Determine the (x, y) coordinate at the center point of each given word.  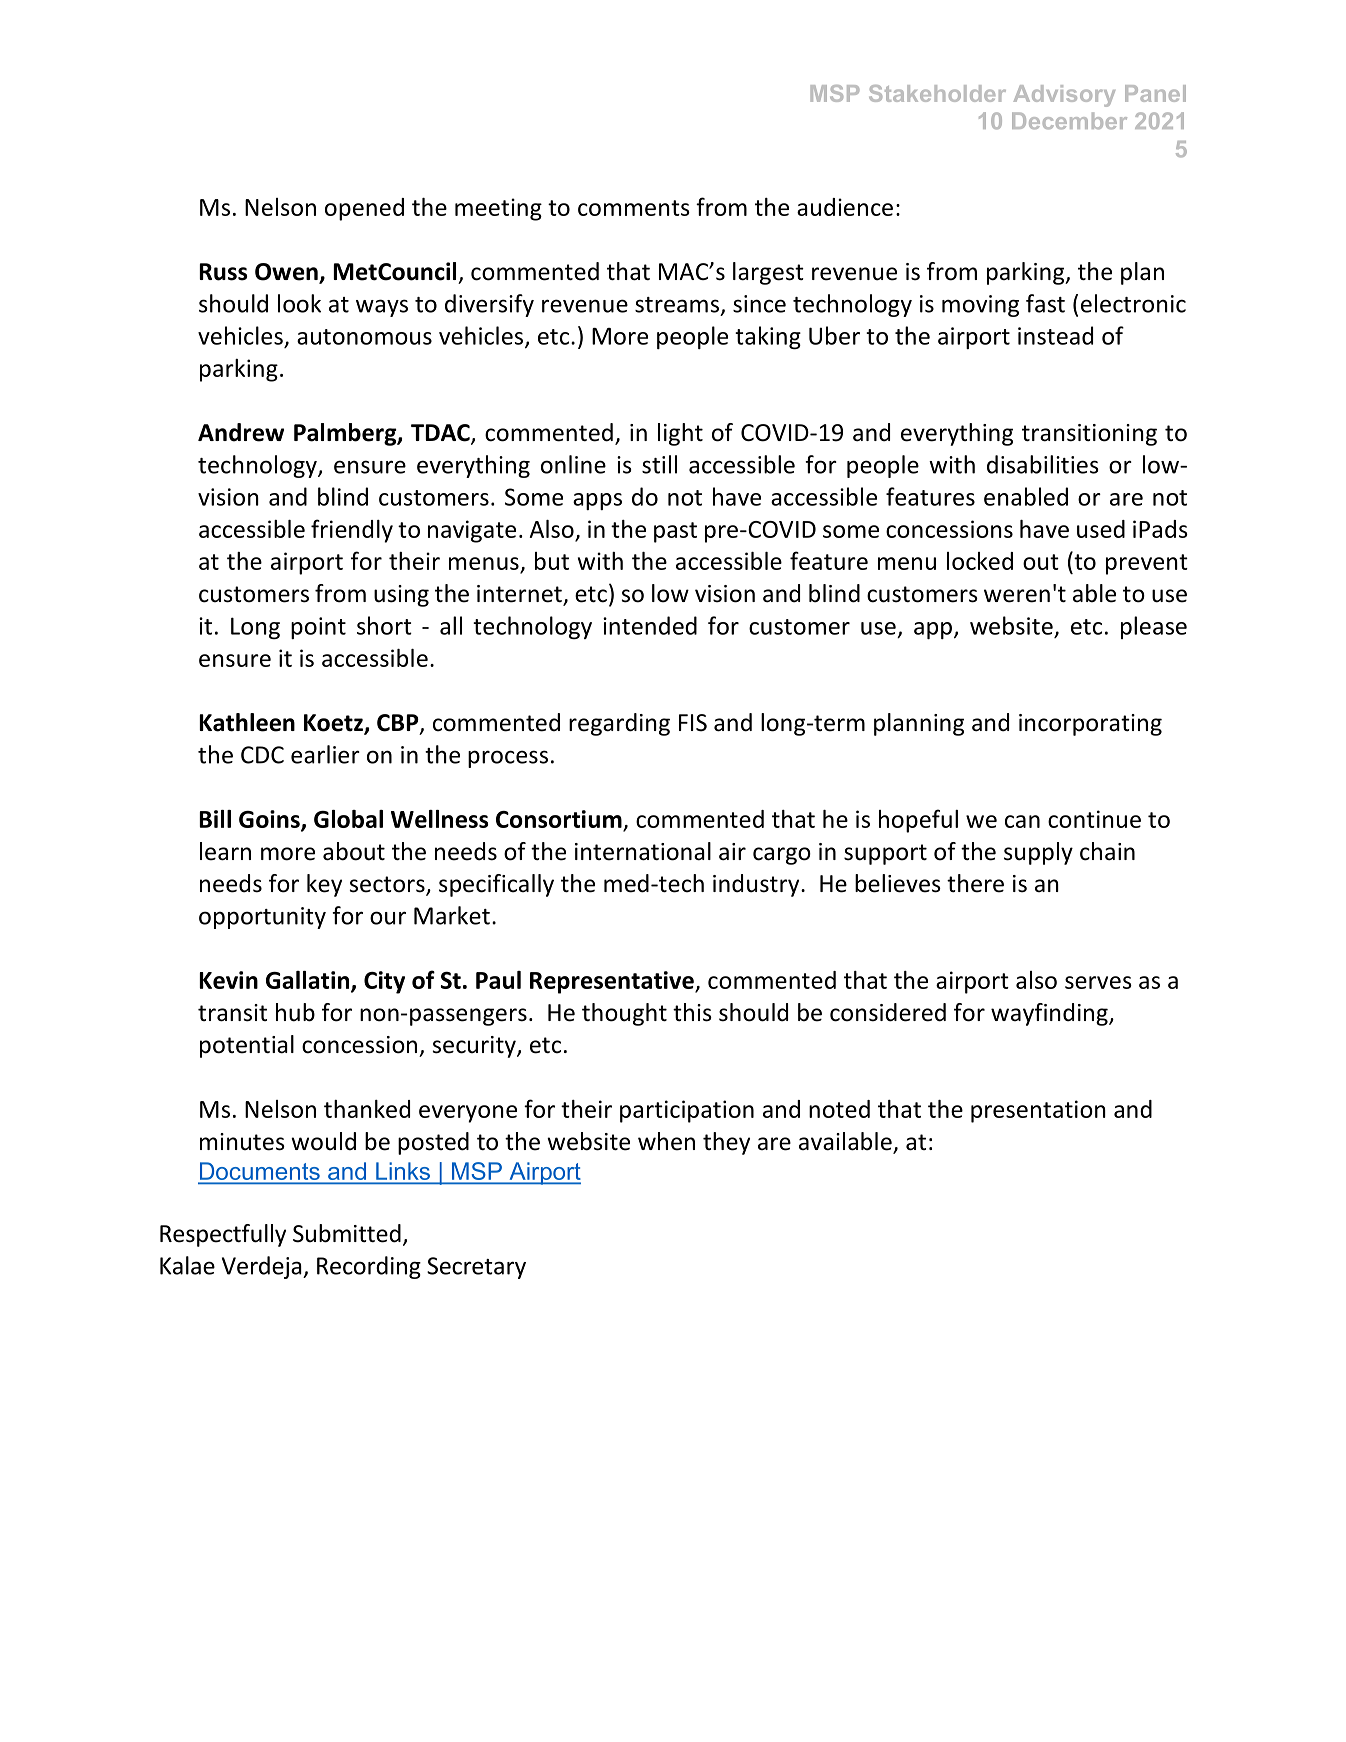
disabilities (1042, 464)
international (643, 851)
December (1069, 121)
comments (634, 208)
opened (364, 209)
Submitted (347, 1233)
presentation (1038, 1111)
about (354, 851)
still (659, 464)
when (666, 1141)
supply (1038, 853)
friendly (352, 531)
